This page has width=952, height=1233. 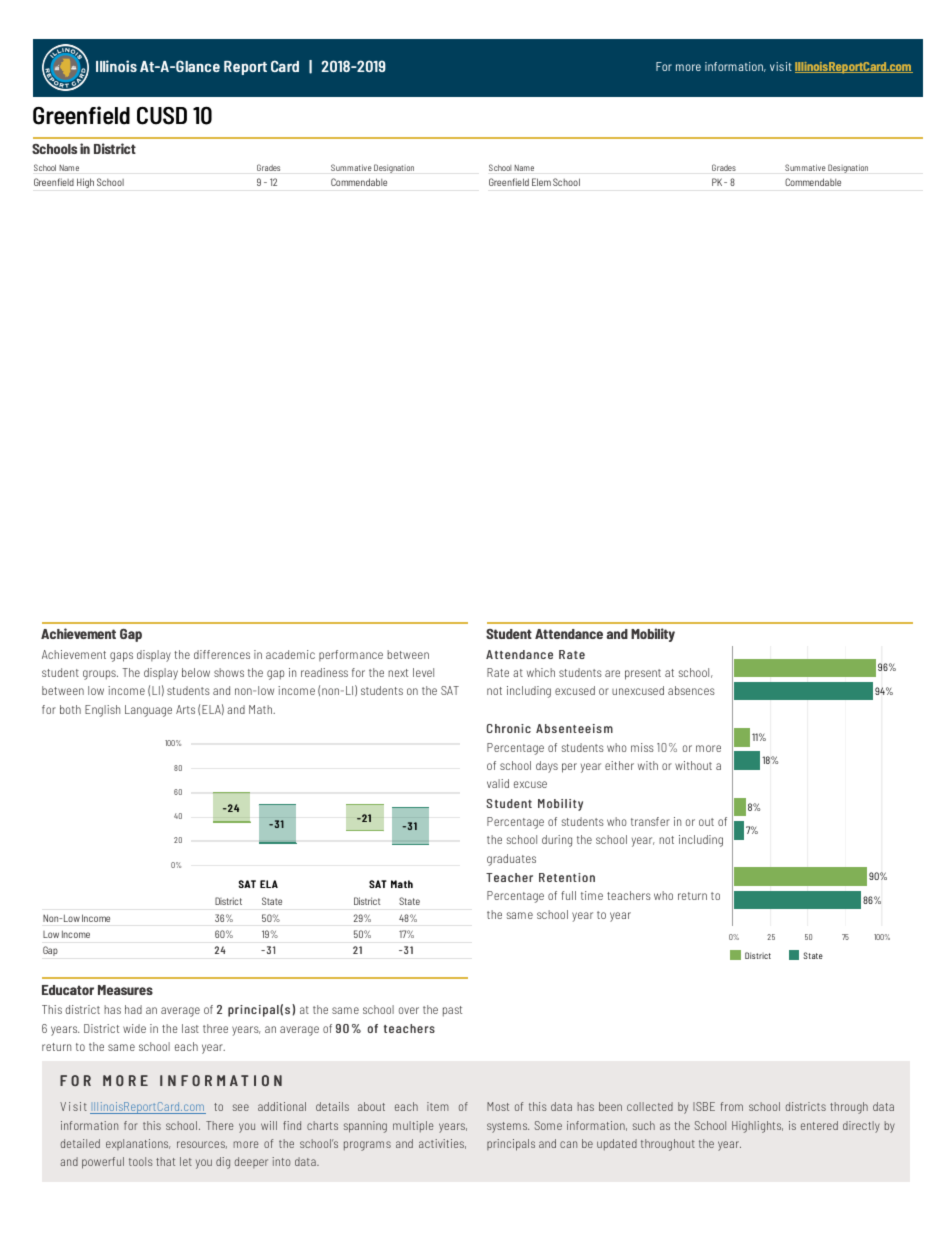 I want to click on activities, so click(x=442, y=1144).
